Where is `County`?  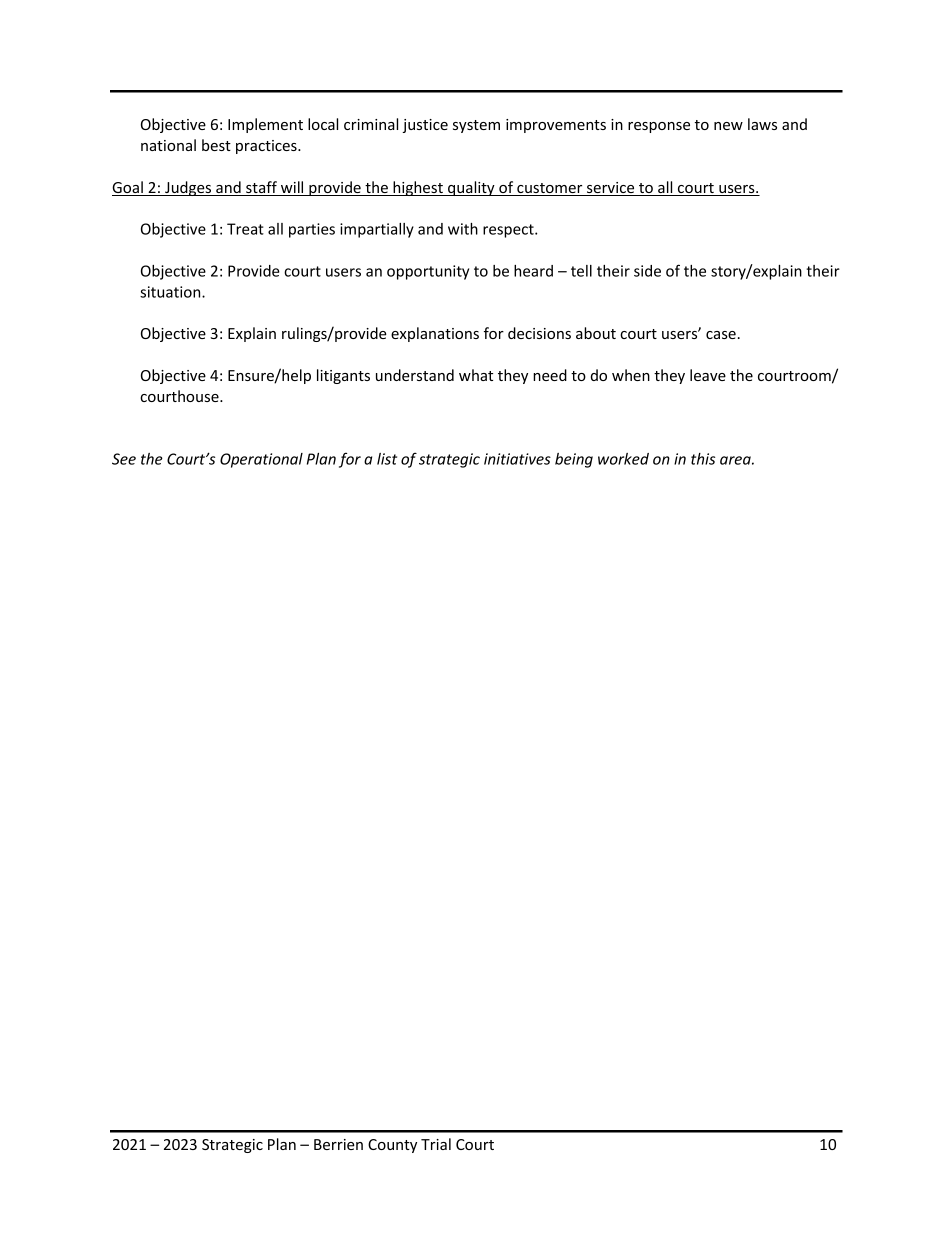 County is located at coordinates (392, 1146).
